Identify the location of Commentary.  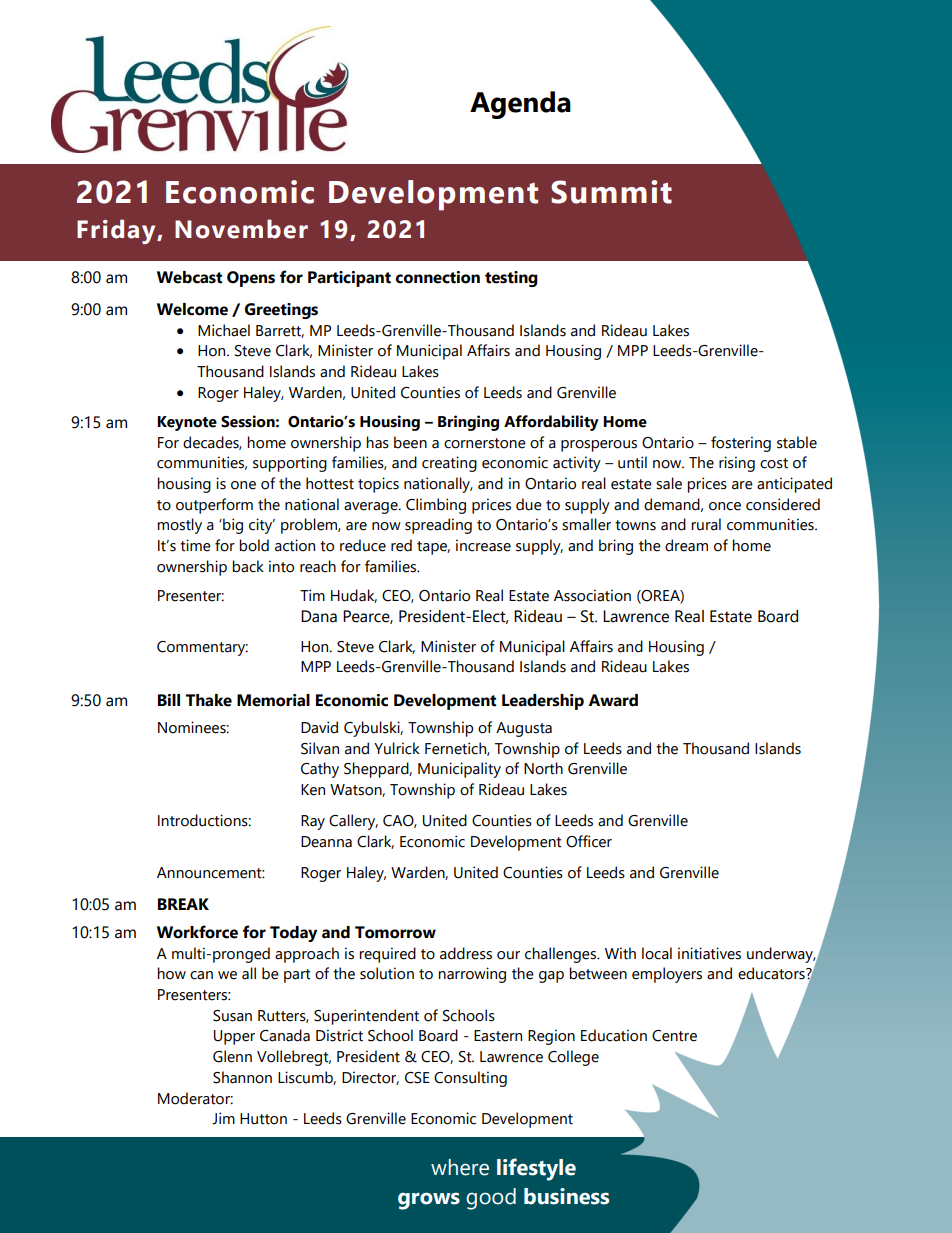
(202, 648).
